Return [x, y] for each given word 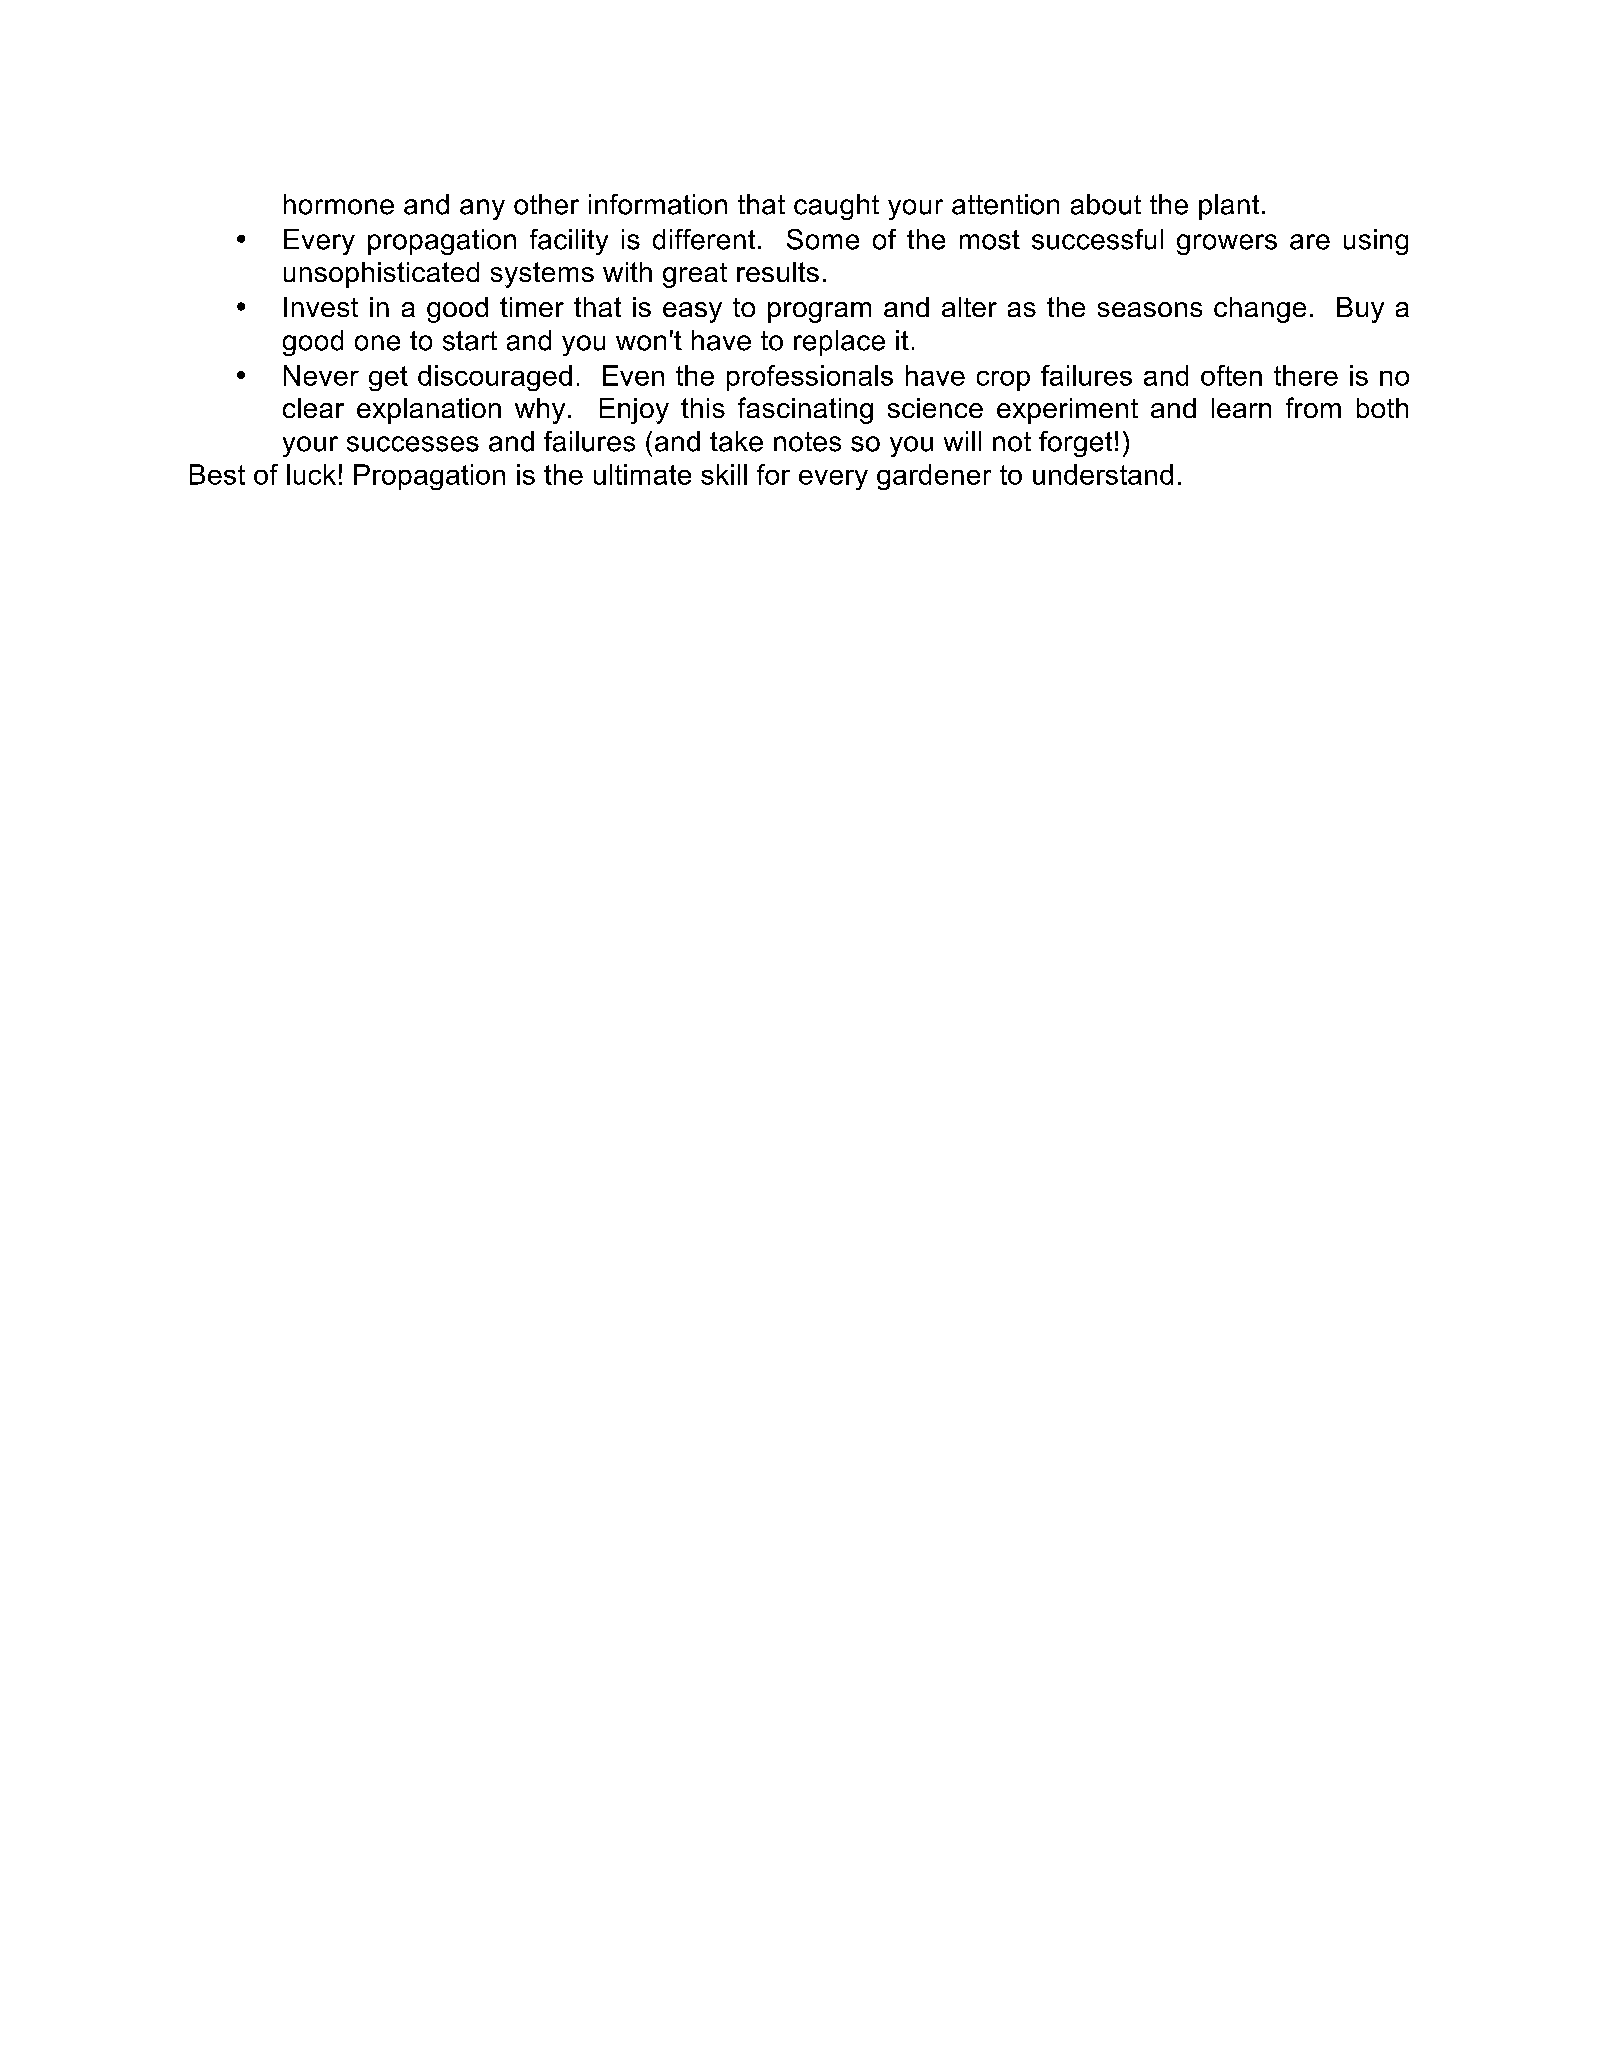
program [819, 312]
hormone [339, 204]
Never [321, 375]
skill [724, 474]
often [1231, 375]
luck [311, 474]
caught [836, 207]
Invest [321, 307]
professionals [810, 378]
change [1260, 310]
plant [1229, 207]
